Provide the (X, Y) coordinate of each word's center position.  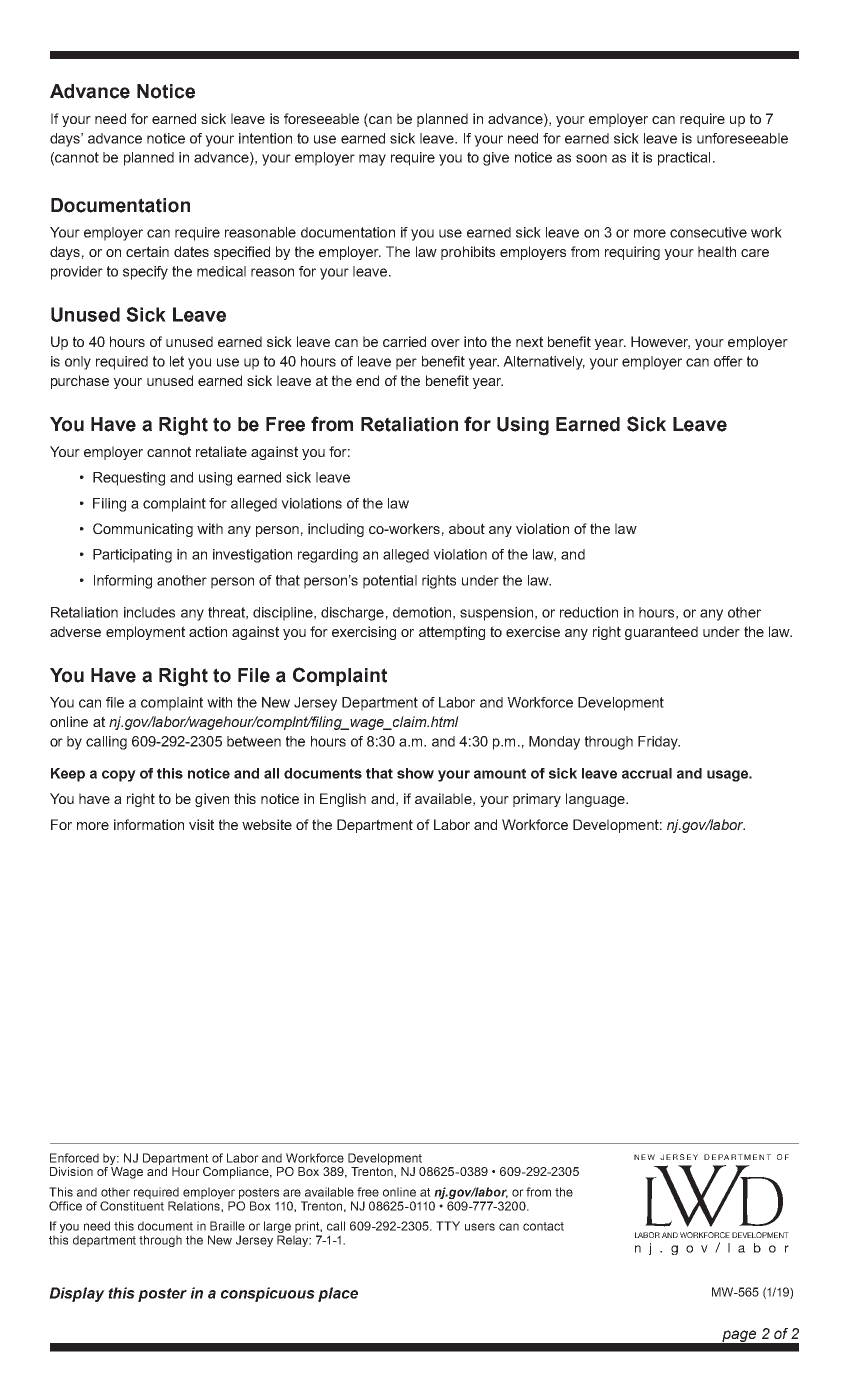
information (149, 824)
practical (684, 159)
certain (147, 251)
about (467, 528)
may (372, 160)
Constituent (132, 1206)
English (343, 800)
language (596, 800)
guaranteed (661, 633)
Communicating (143, 530)
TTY (448, 1226)
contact (543, 1226)
